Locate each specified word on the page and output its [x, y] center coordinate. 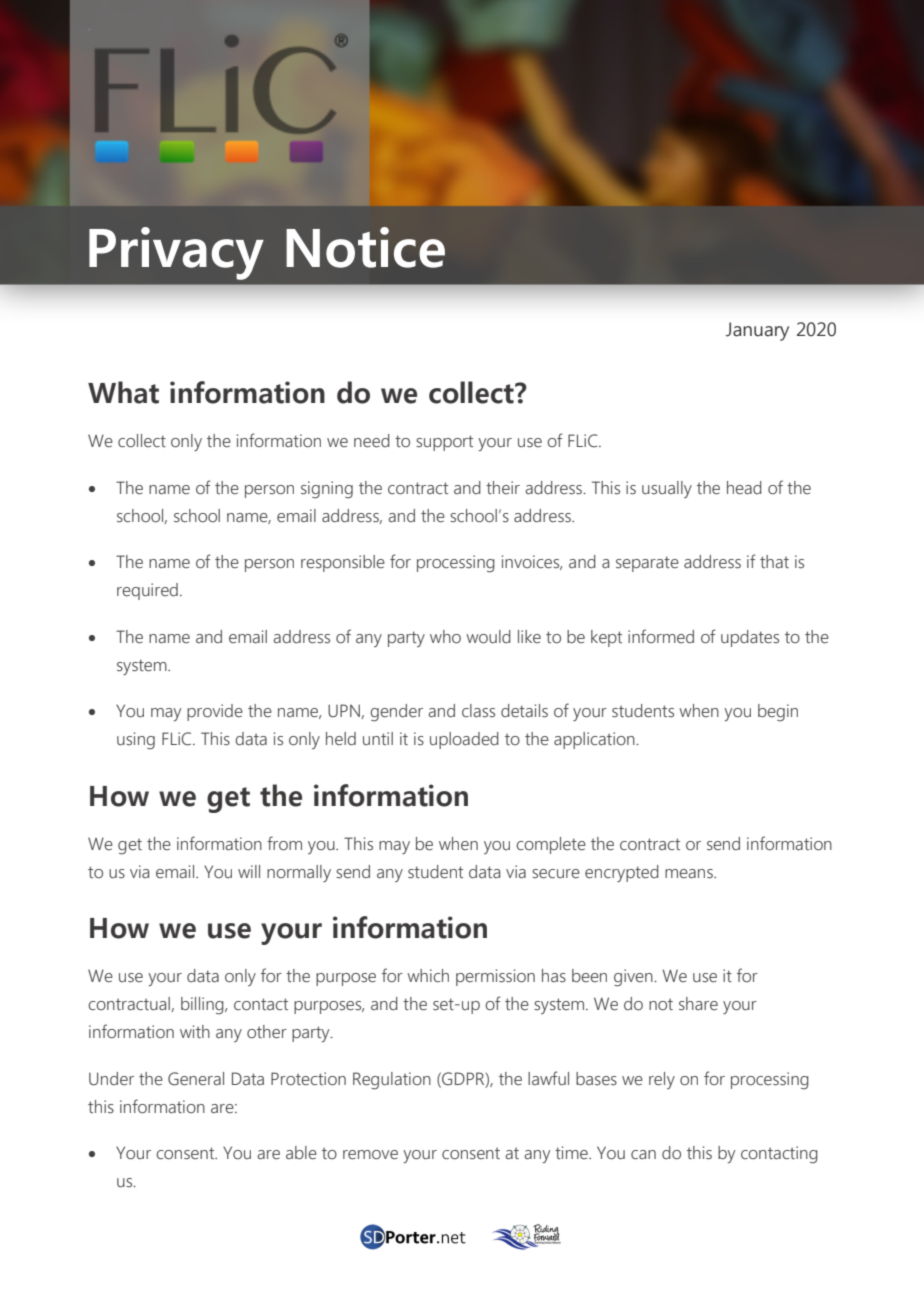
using [136, 741]
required [147, 591]
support [444, 443]
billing [203, 1006]
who [445, 637]
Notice [365, 247]
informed [661, 636]
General [196, 1079]
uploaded [464, 740]
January [757, 331]
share [698, 1004]
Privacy [176, 253]
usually [667, 489]
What [123, 392]
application [595, 740]
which [428, 975]
